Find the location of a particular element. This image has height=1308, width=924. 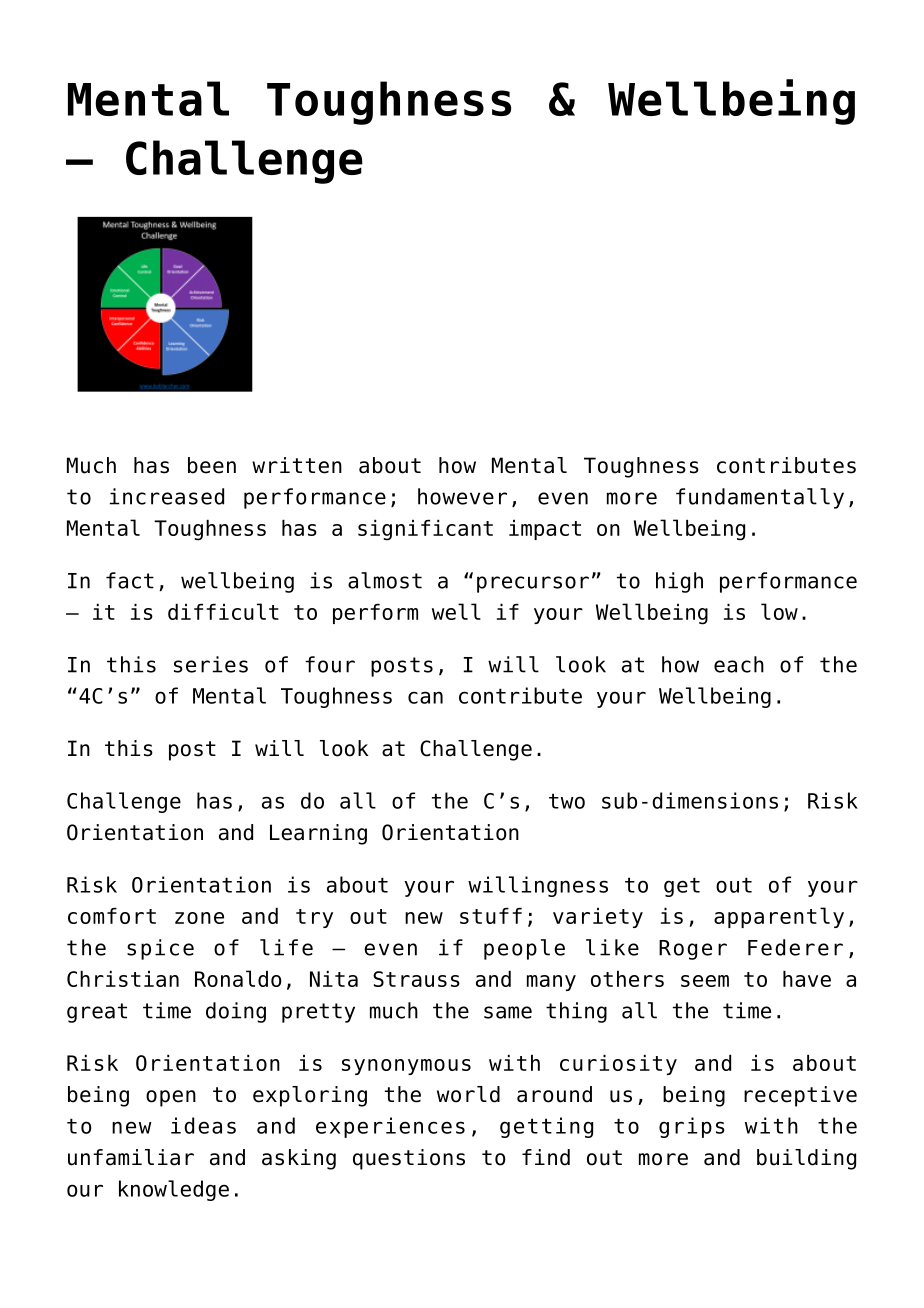

Learning is located at coordinates (318, 834).
